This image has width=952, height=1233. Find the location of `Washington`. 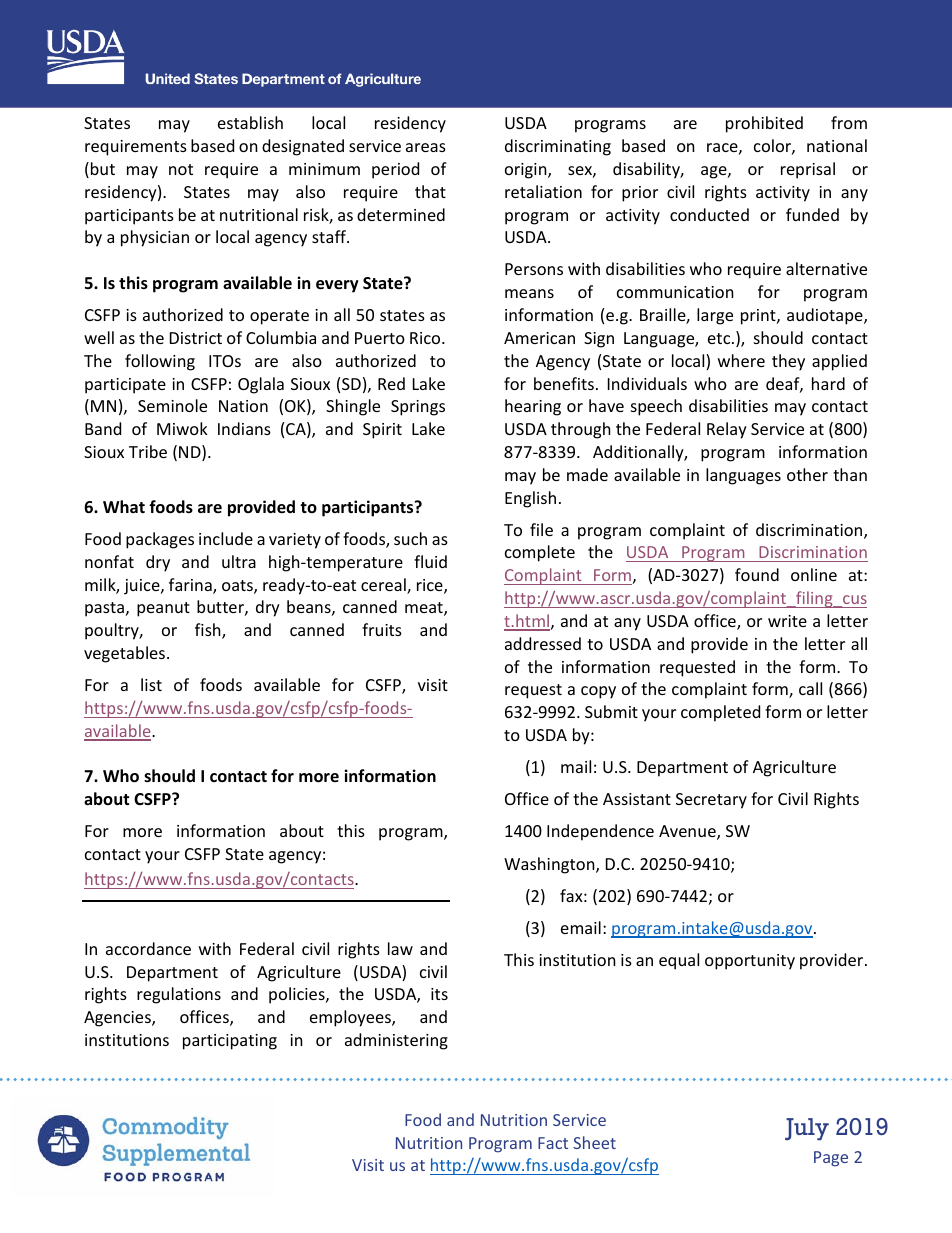

Washington is located at coordinates (550, 865).
